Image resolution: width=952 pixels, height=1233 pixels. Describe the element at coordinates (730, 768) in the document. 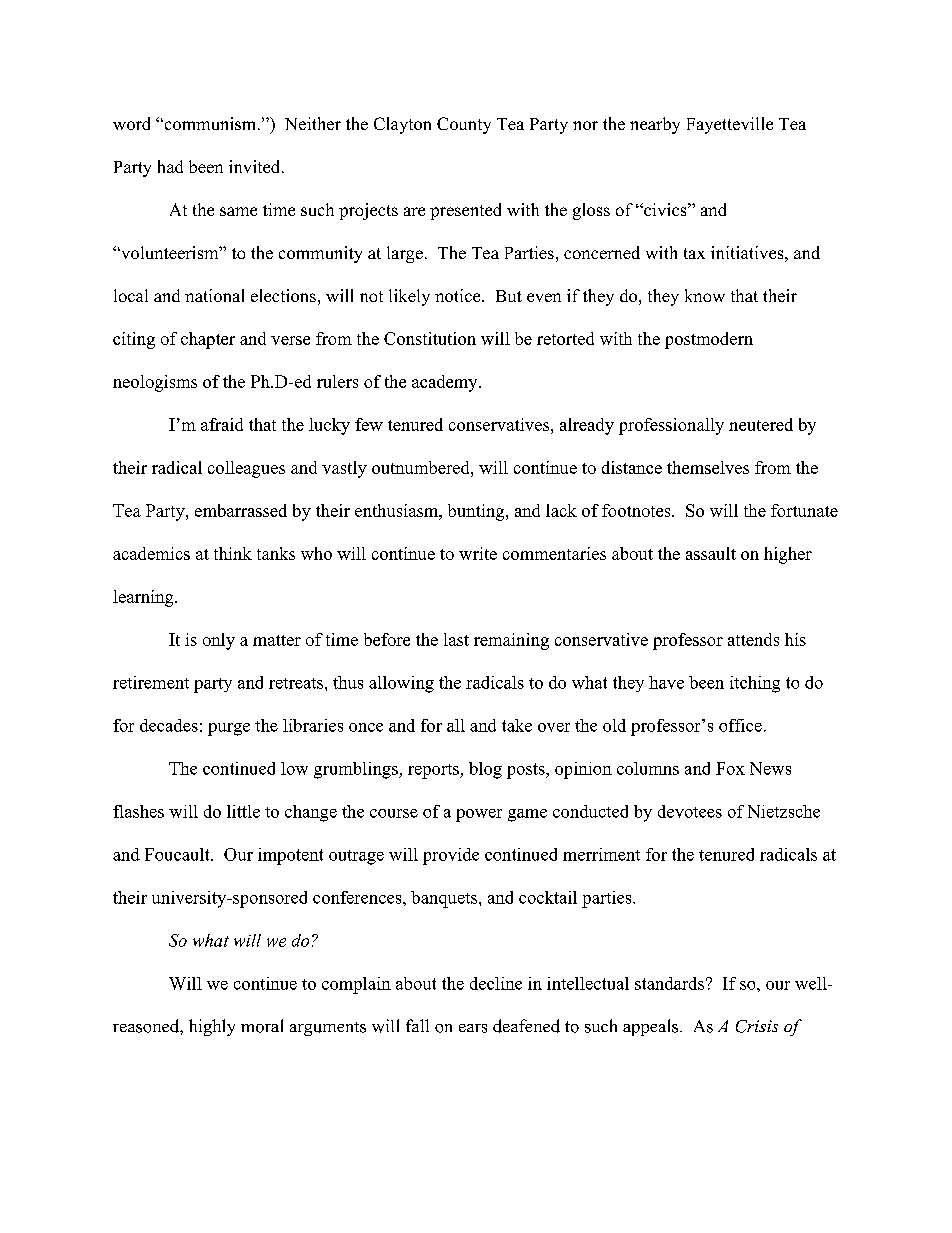

I see `Fox` at that location.
